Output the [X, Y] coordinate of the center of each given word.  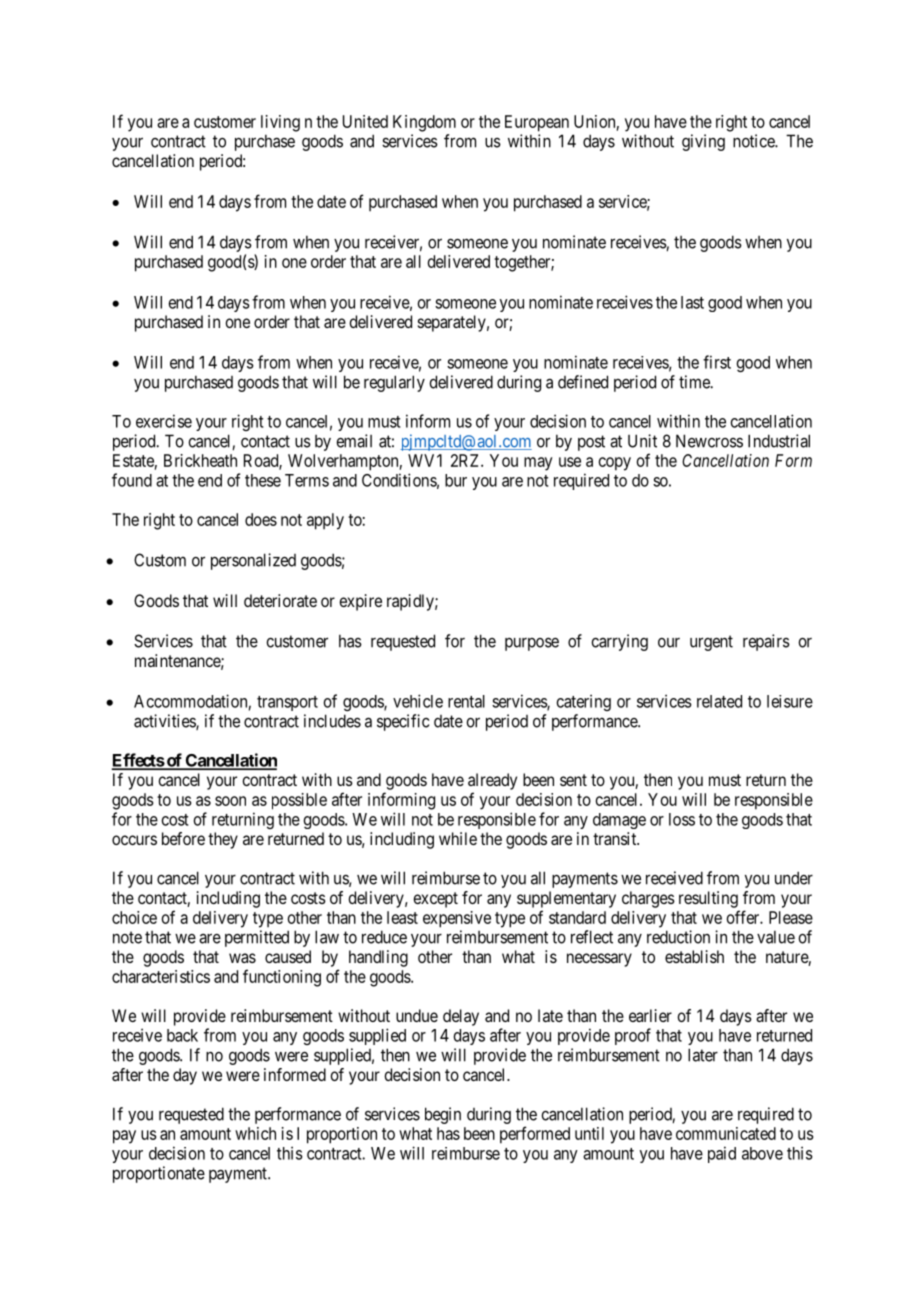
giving [703, 142]
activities [165, 722]
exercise [164, 421]
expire [360, 602]
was [242, 958]
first [717, 362]
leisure [790, 701]
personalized [253, 561]
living [280, 123]
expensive [457, 919]
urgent [711, 643]
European [537, 123]
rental [466, 701]
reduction [678, 937]
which [255, 1133]
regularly [394, 383]
